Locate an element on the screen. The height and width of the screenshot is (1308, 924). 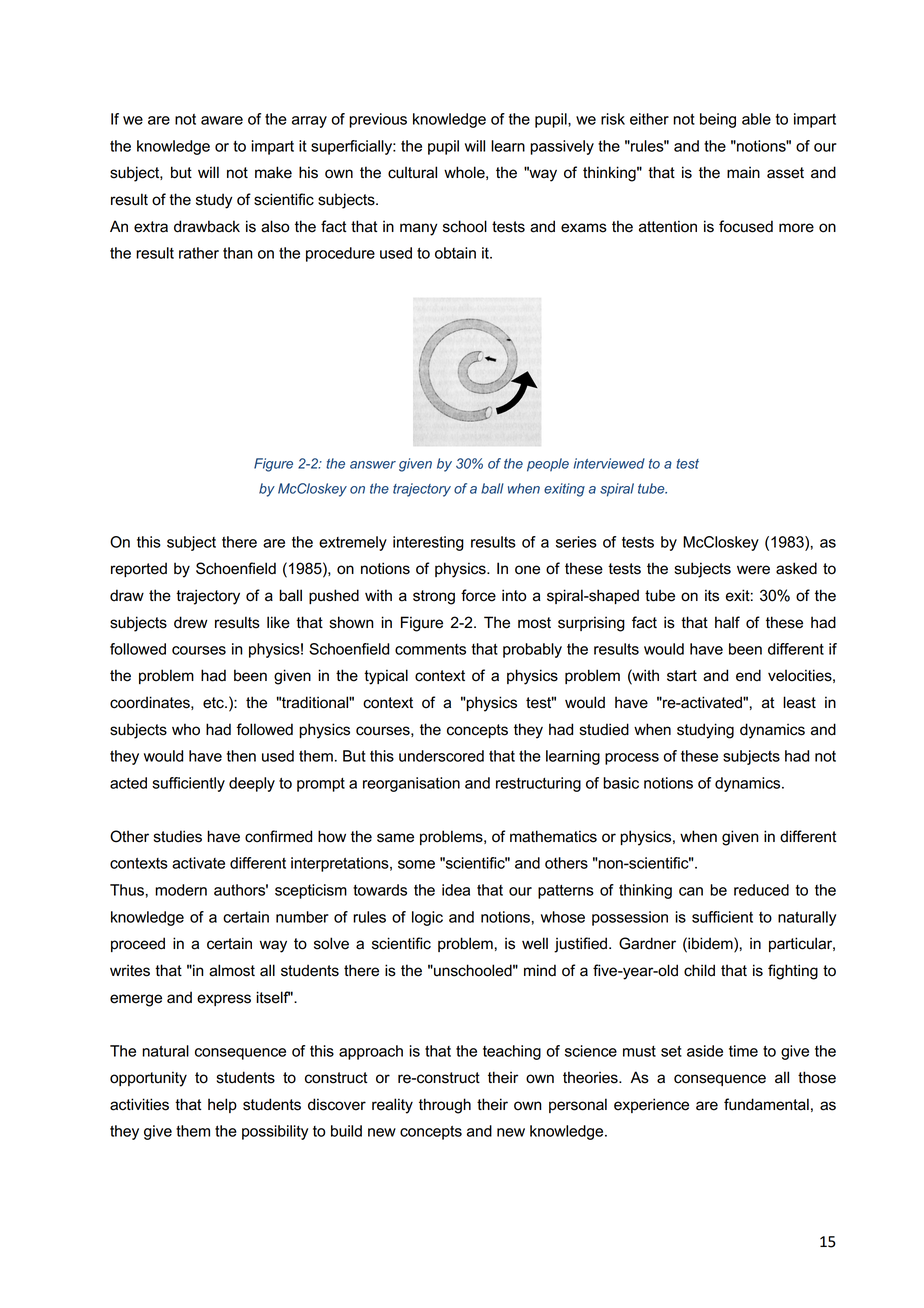
cultural is located at coordinates (412, 172).
